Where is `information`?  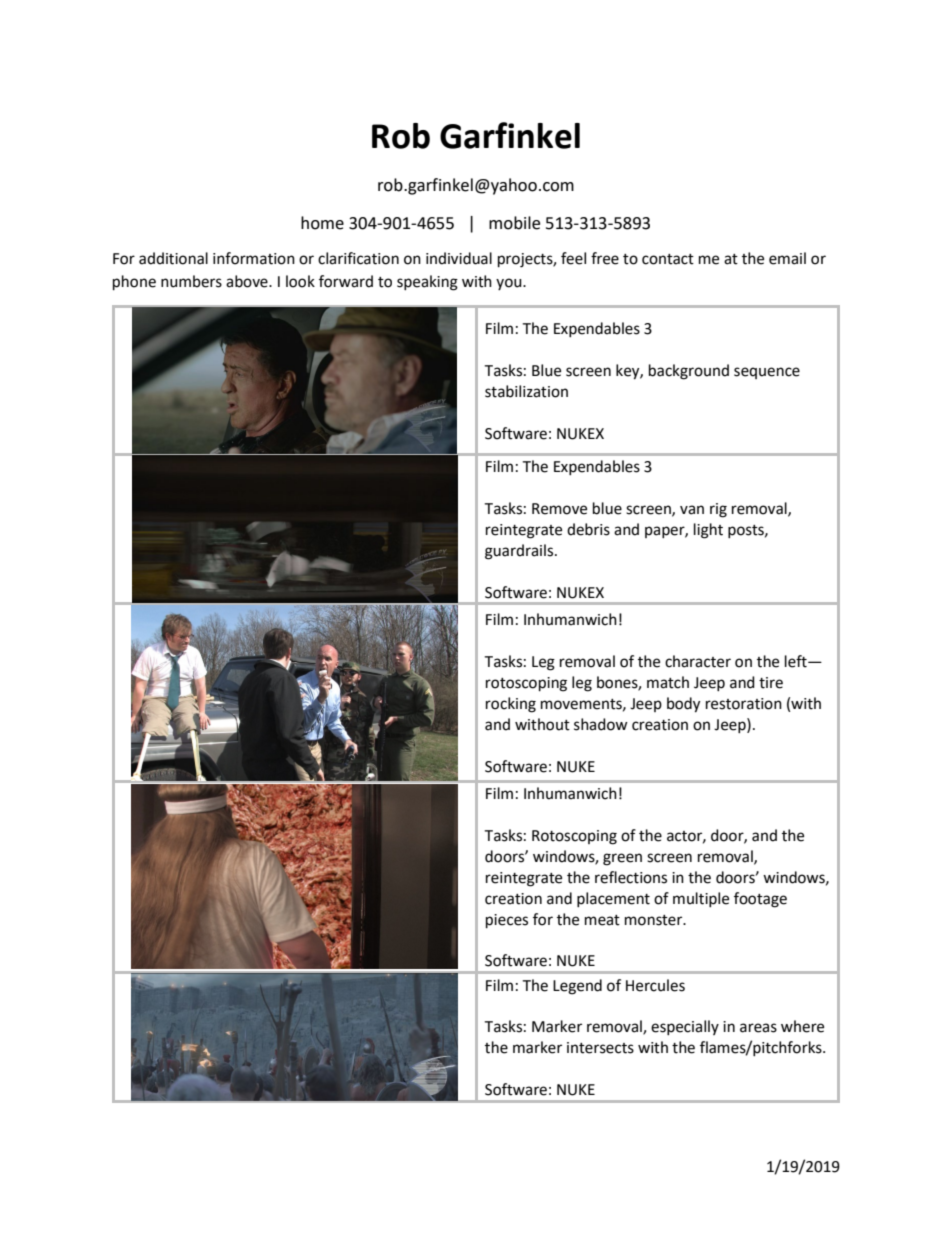
information is located at coordinates (254, 258).
